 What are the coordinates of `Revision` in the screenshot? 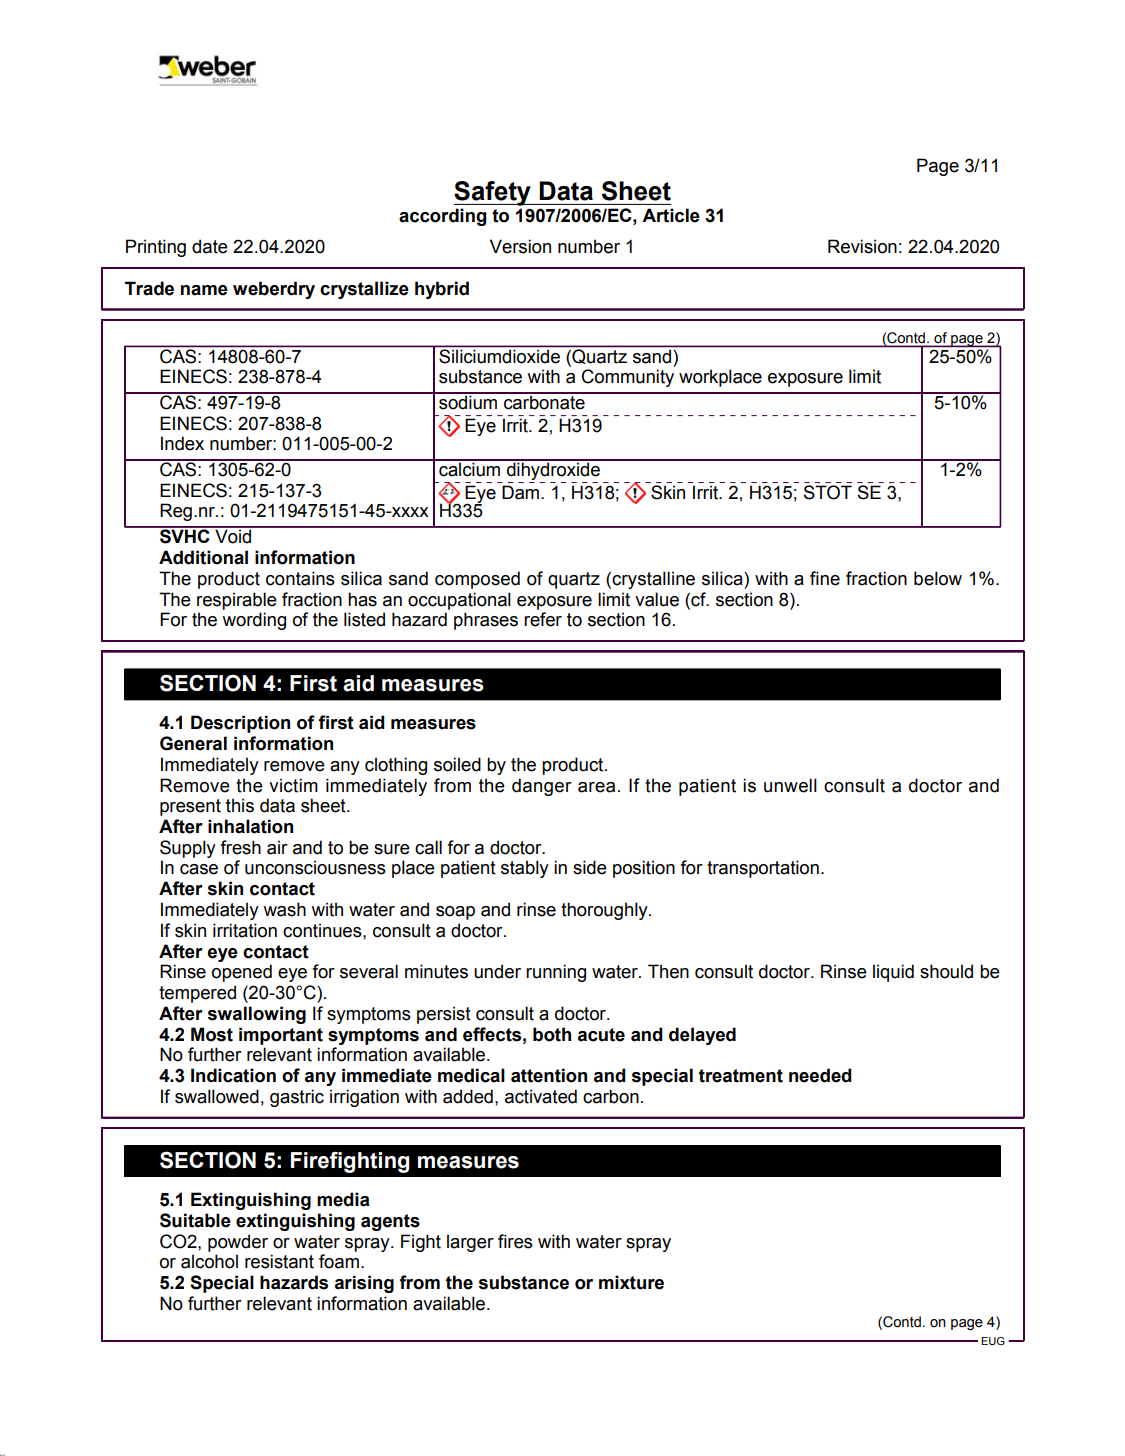 It's located at (862, 246).
